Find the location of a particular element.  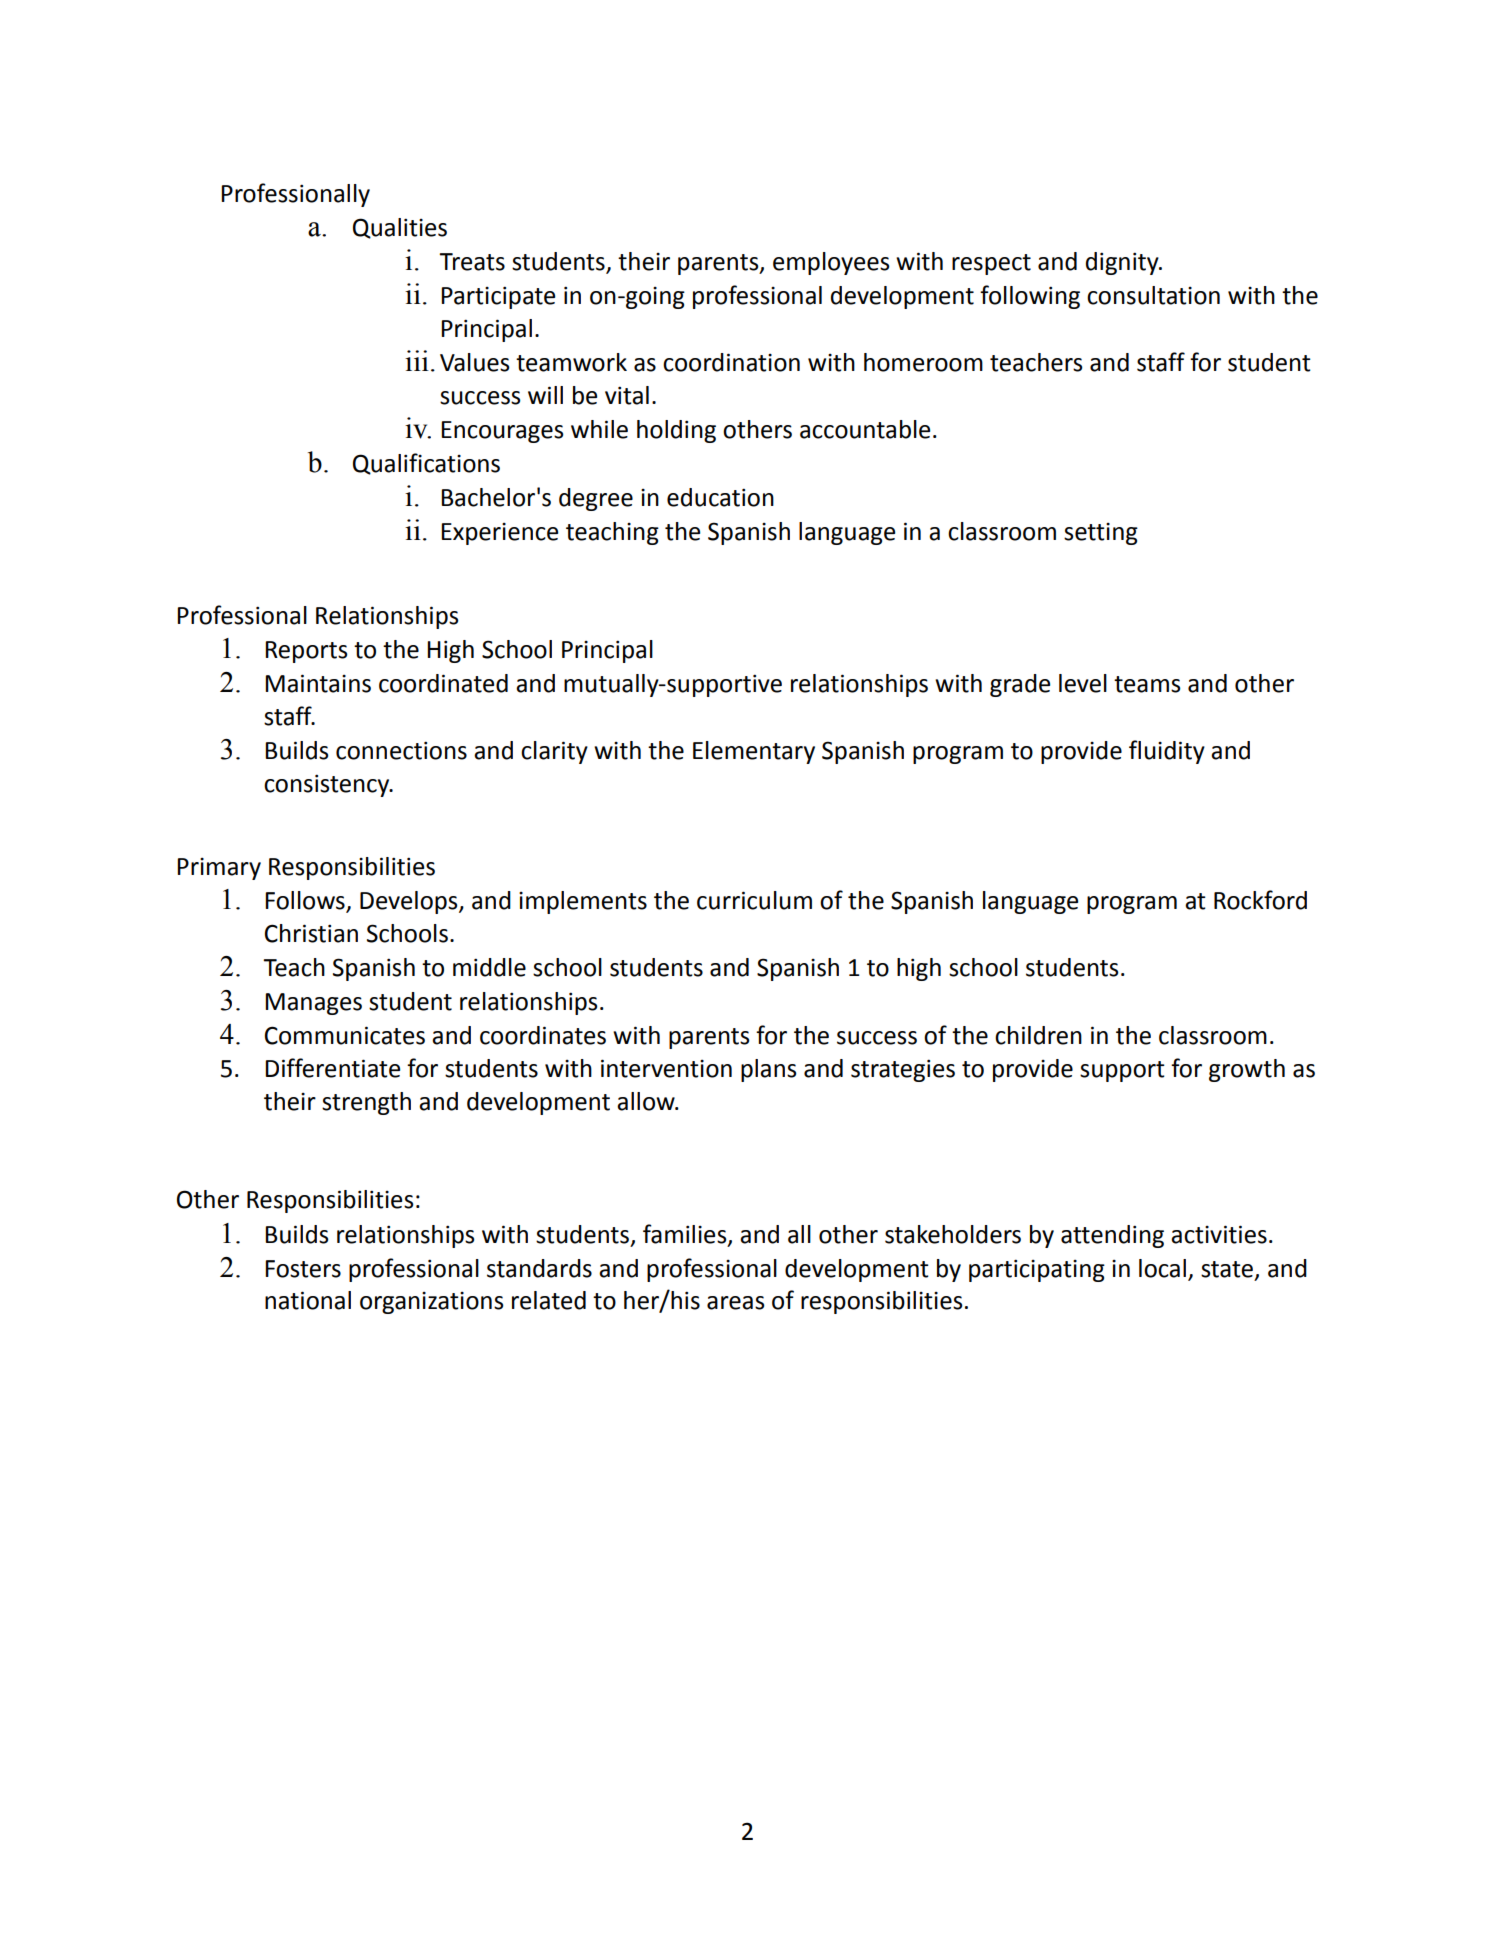

consistency is located at coordinates (328, 785).
